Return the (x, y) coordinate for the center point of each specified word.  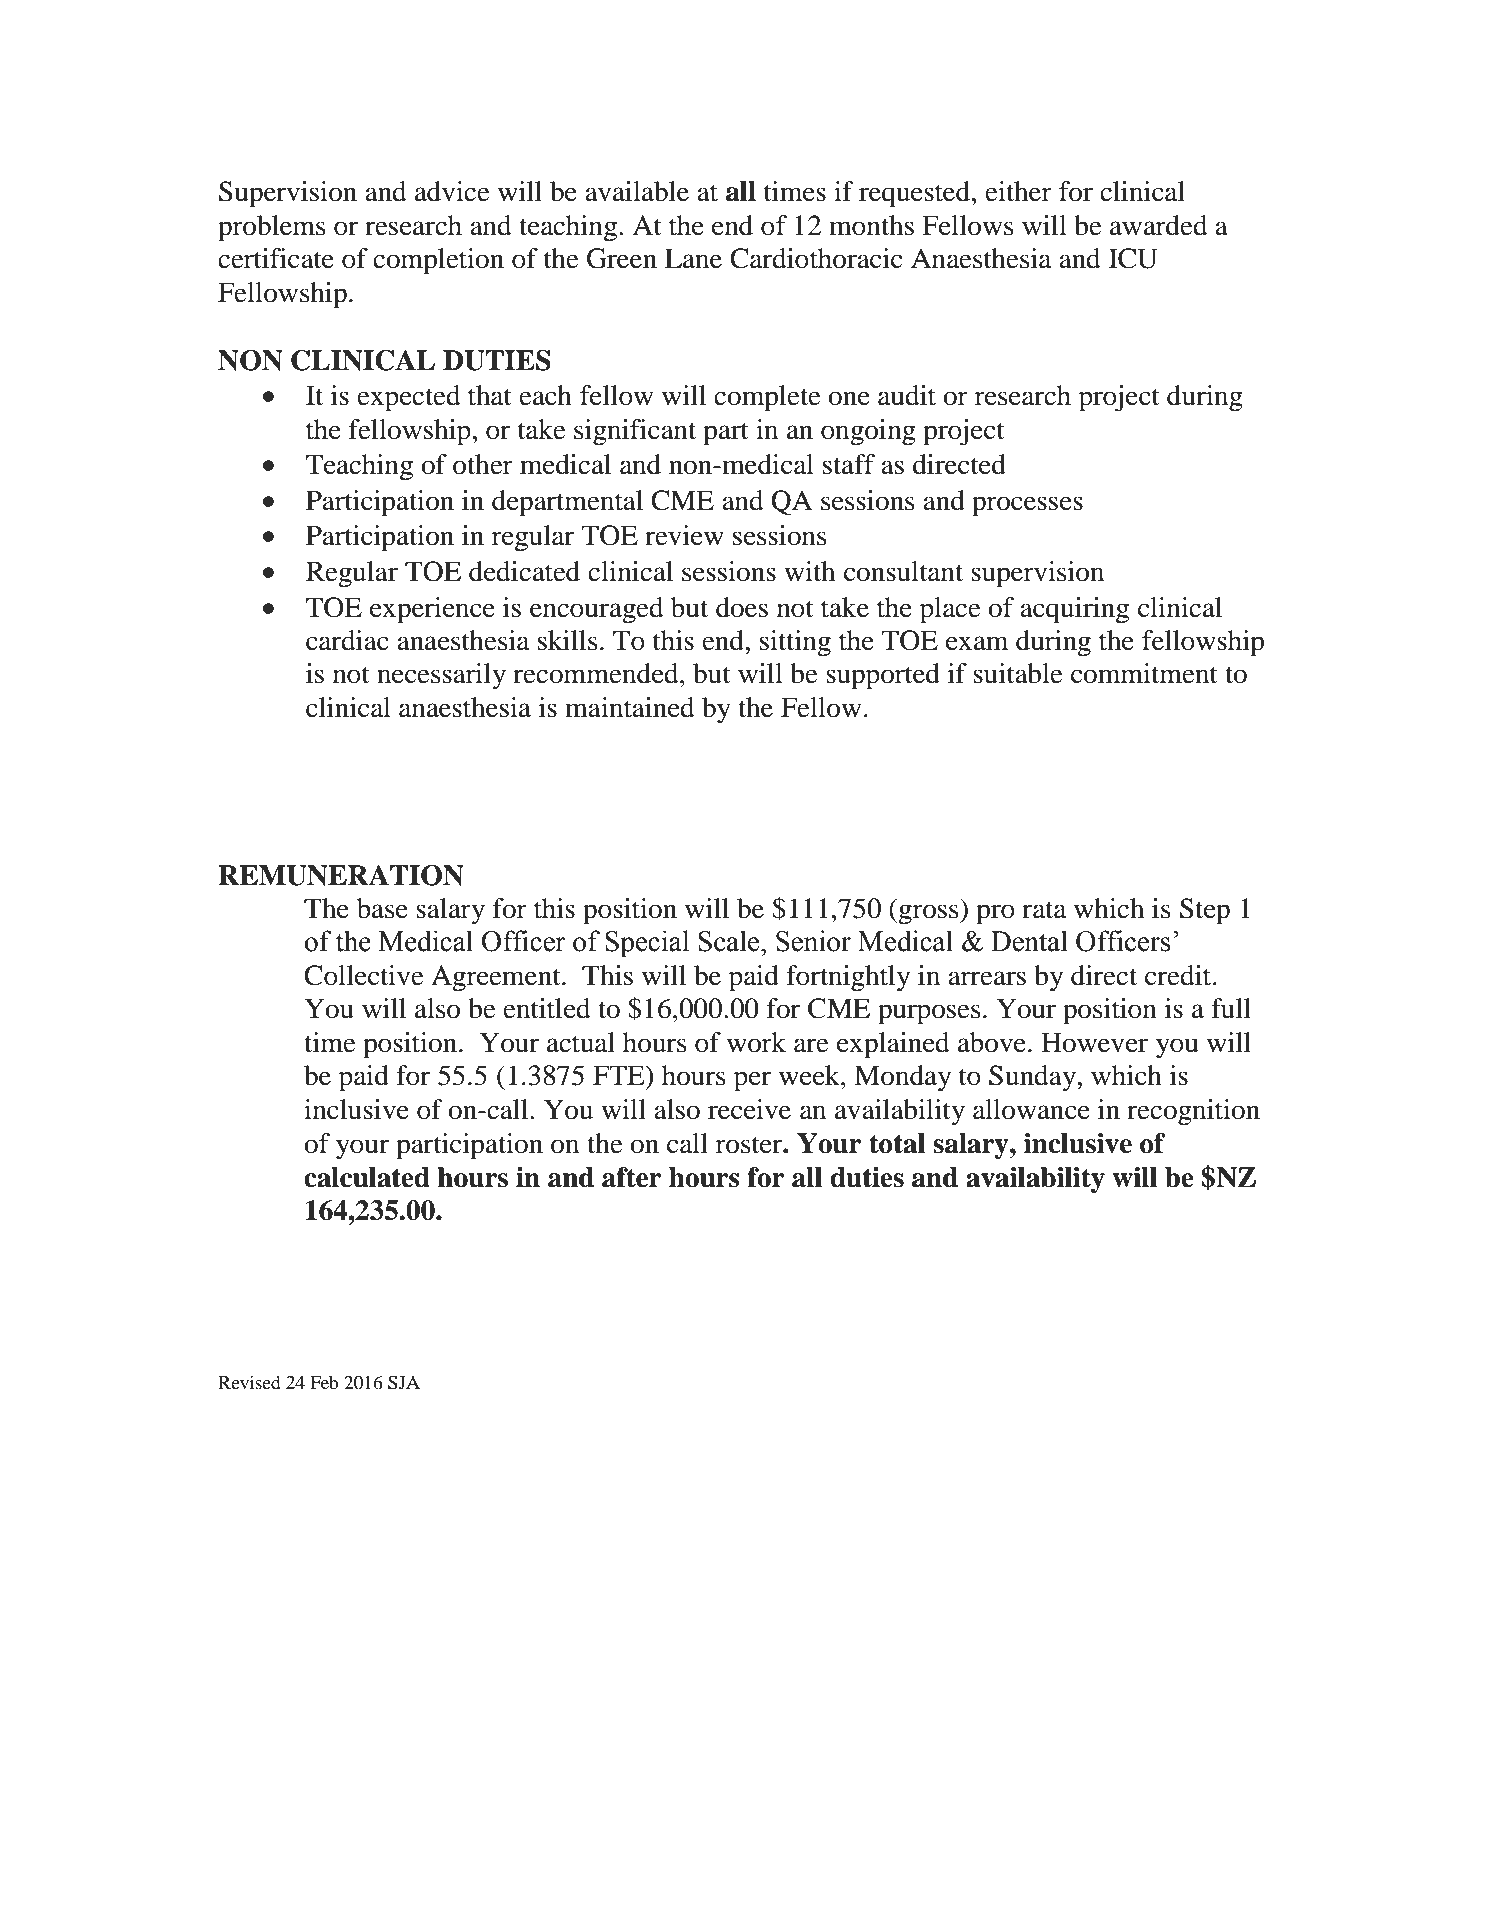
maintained (630, 707)
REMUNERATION (341, 875)
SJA (404, 1383)
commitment (1144, 673)
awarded (1159, 225)
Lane (693, 258)
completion (438, 261)
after (632, 1177)
